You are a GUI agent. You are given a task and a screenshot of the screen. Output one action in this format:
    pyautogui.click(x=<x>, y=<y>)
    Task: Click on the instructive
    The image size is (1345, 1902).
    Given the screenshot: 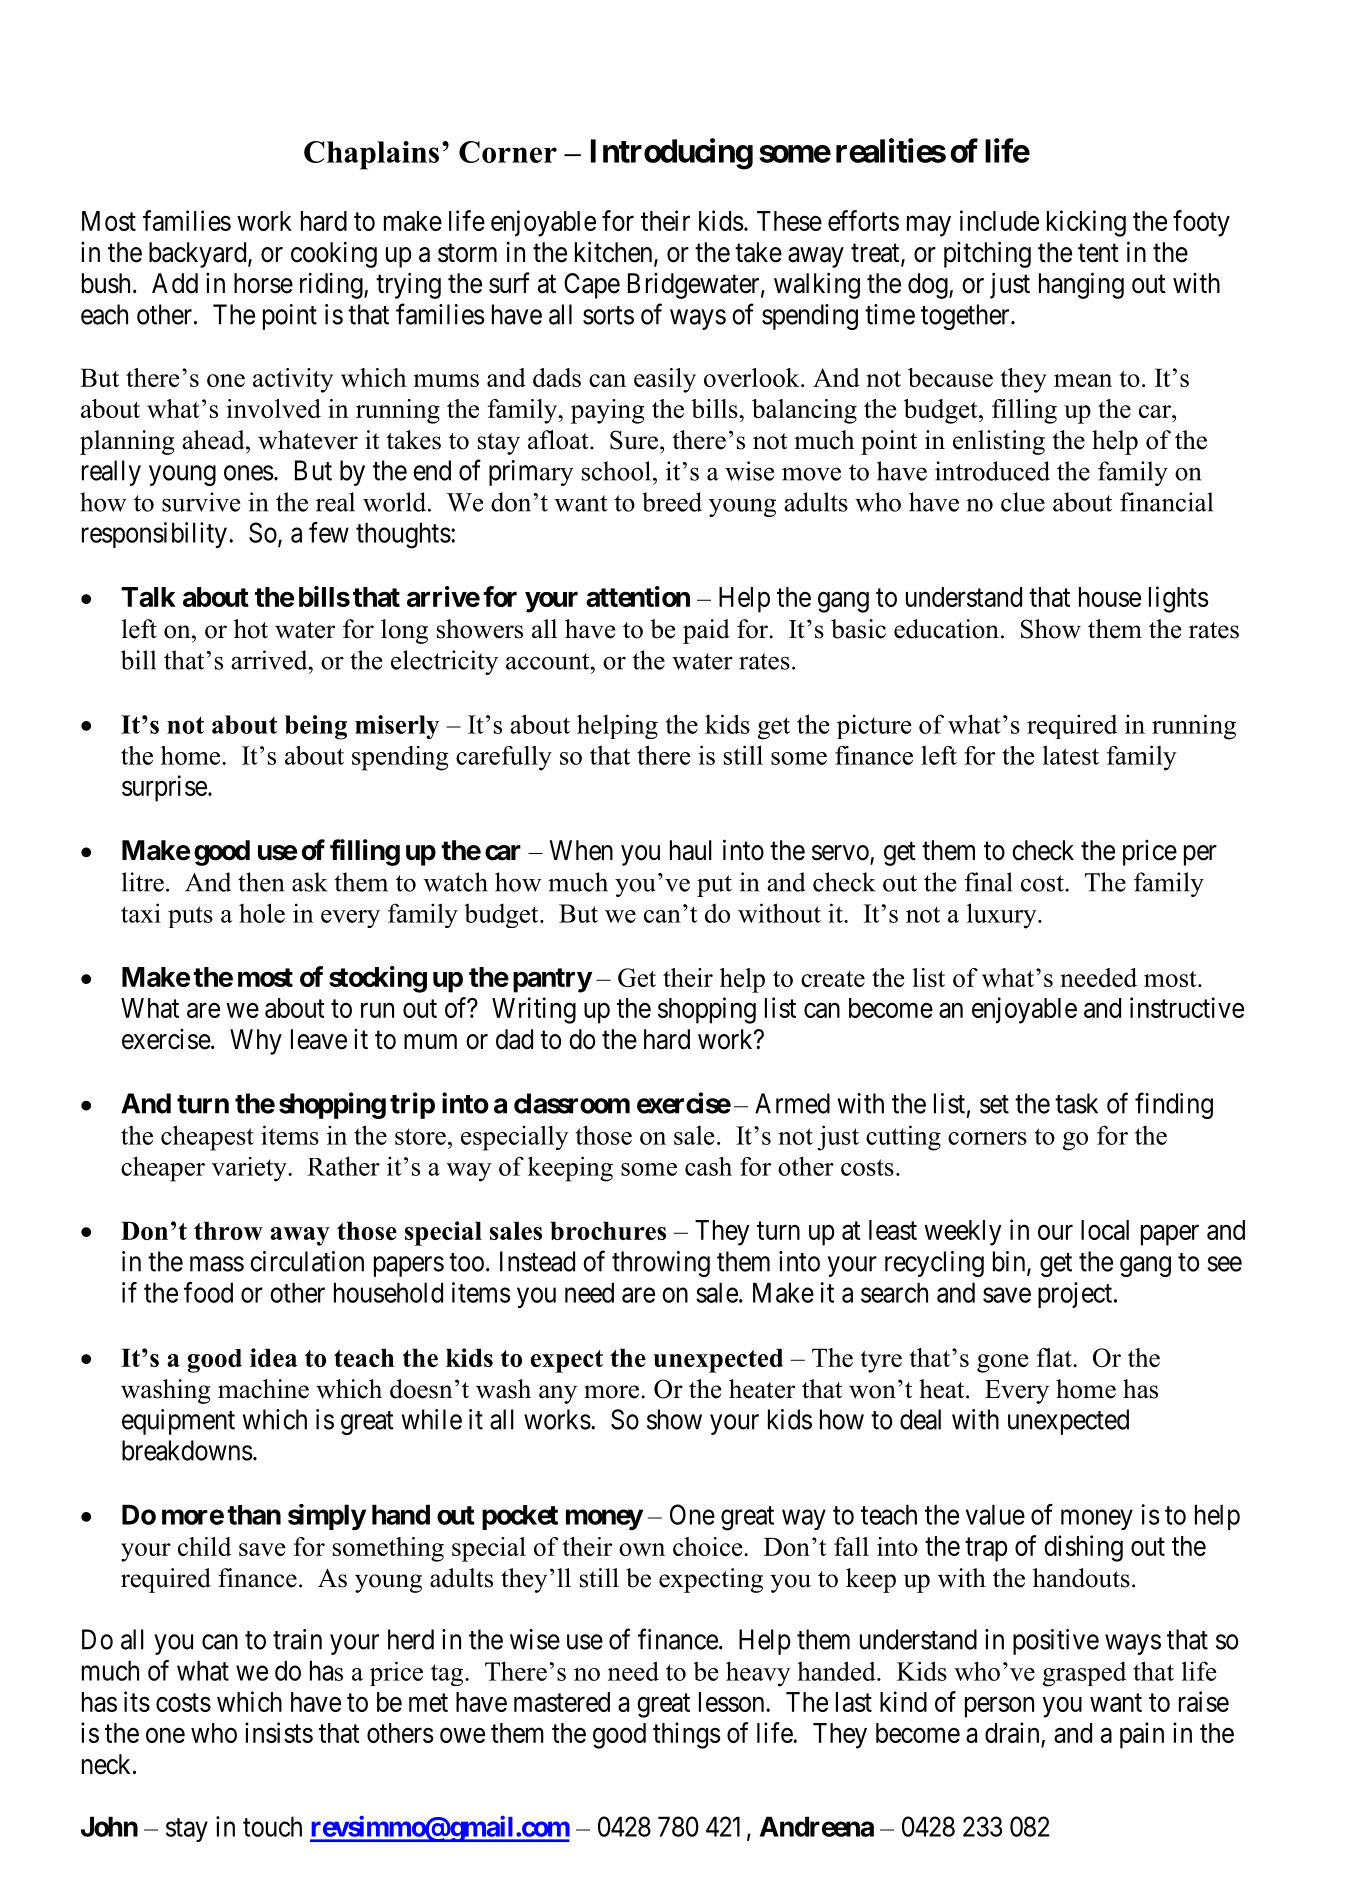 What is the action you would take?
    pyautogui.click(x=1187, y=1007)
